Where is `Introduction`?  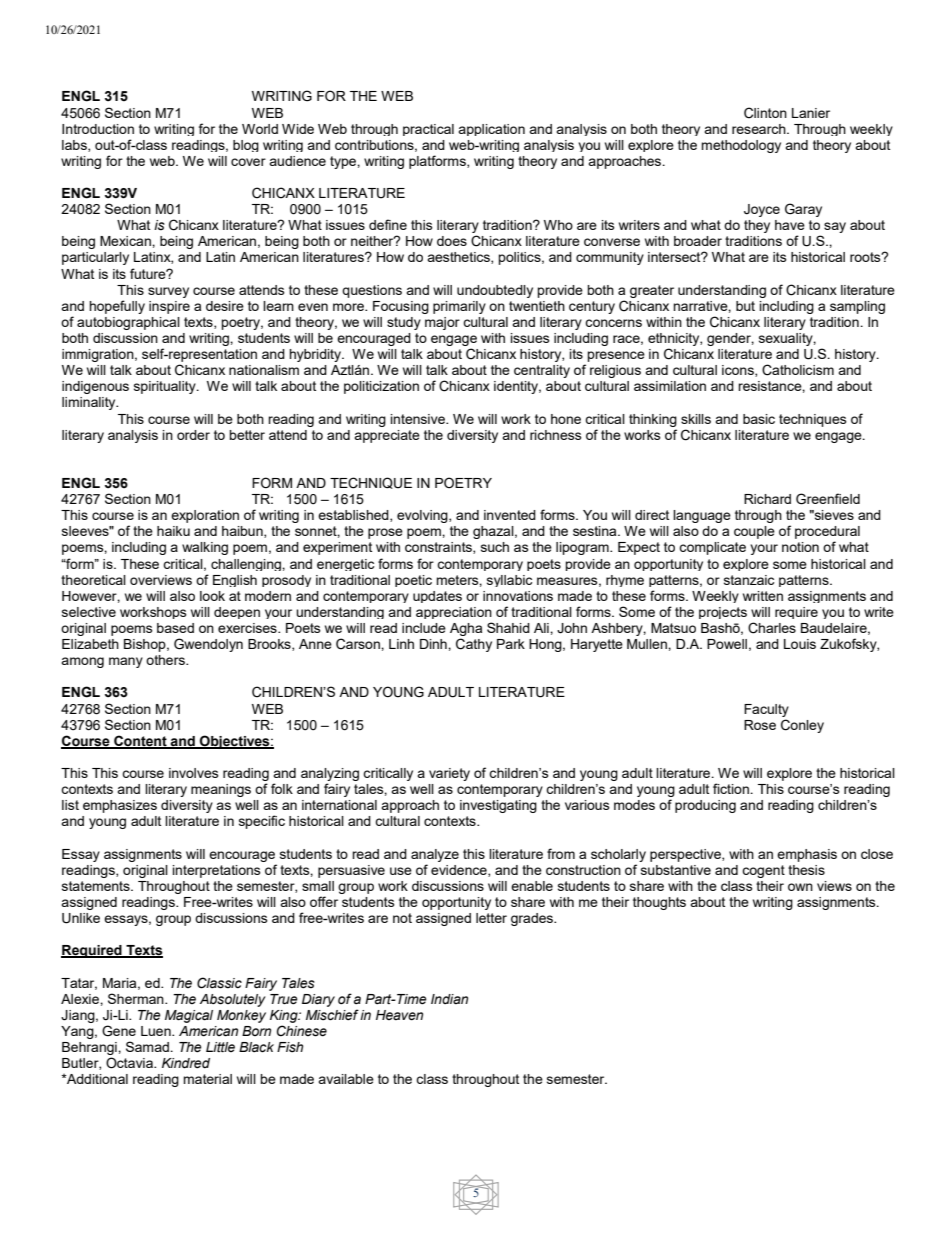
Introduction is located at coordinates (98, 129).
